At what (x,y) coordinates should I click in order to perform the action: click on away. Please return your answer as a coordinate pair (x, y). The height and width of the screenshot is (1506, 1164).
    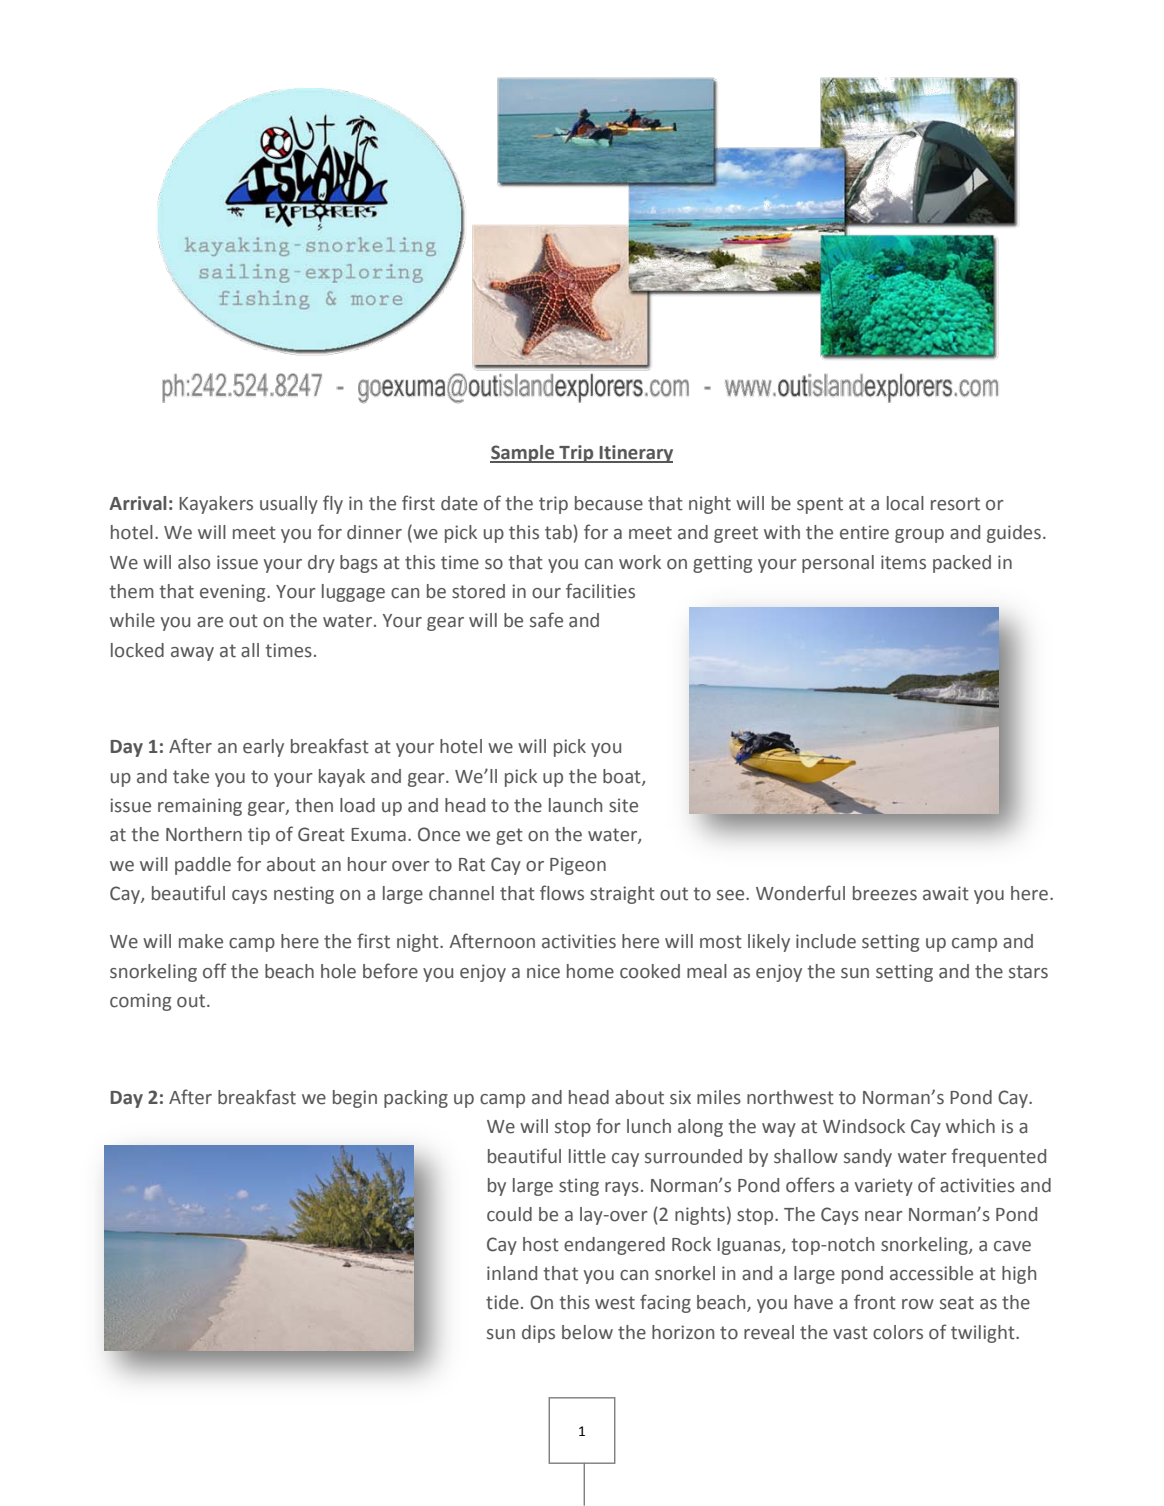
    Looking at the image, I should click on (192, 654).
